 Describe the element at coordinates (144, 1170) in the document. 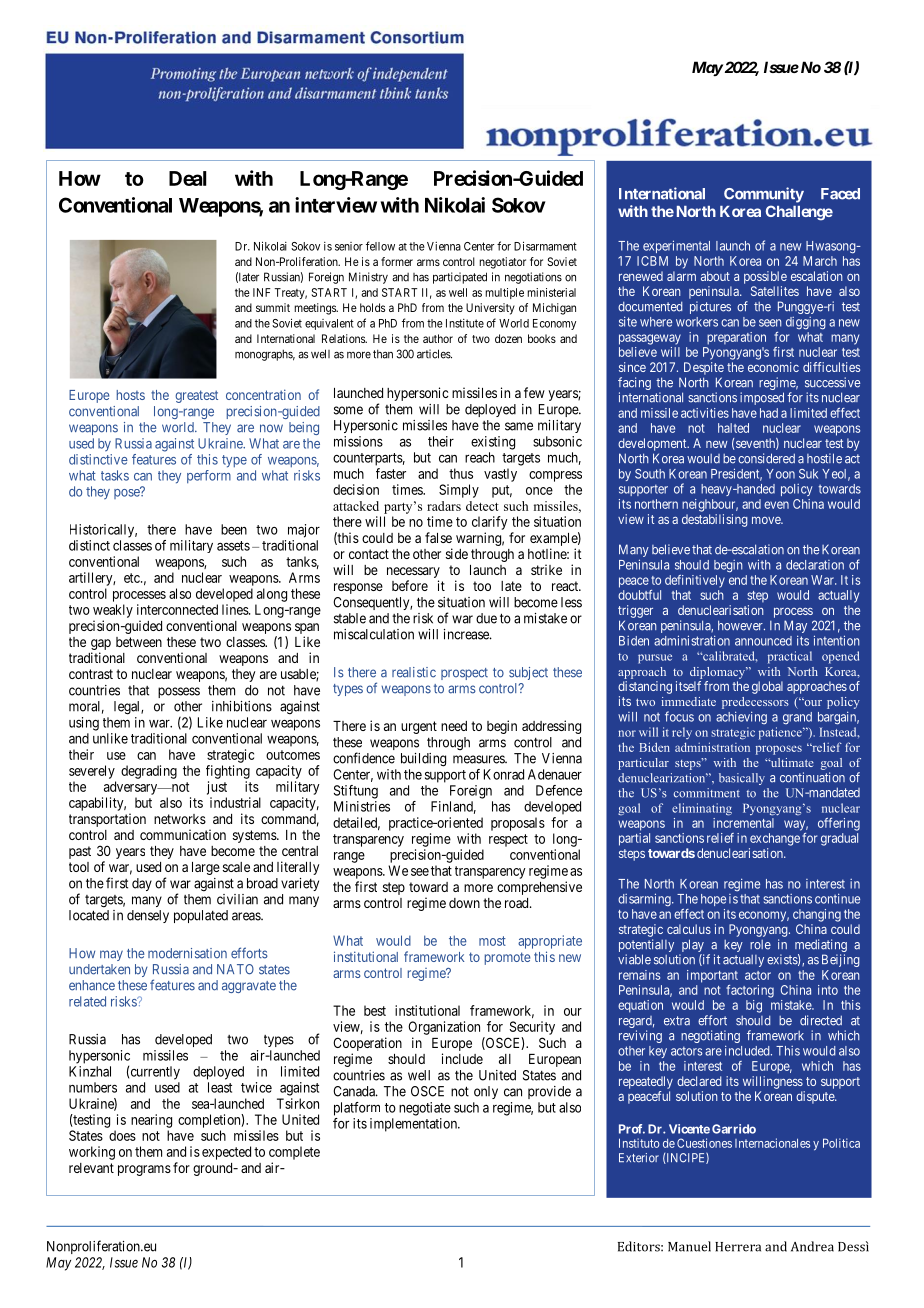

I see `programs` at that location.
